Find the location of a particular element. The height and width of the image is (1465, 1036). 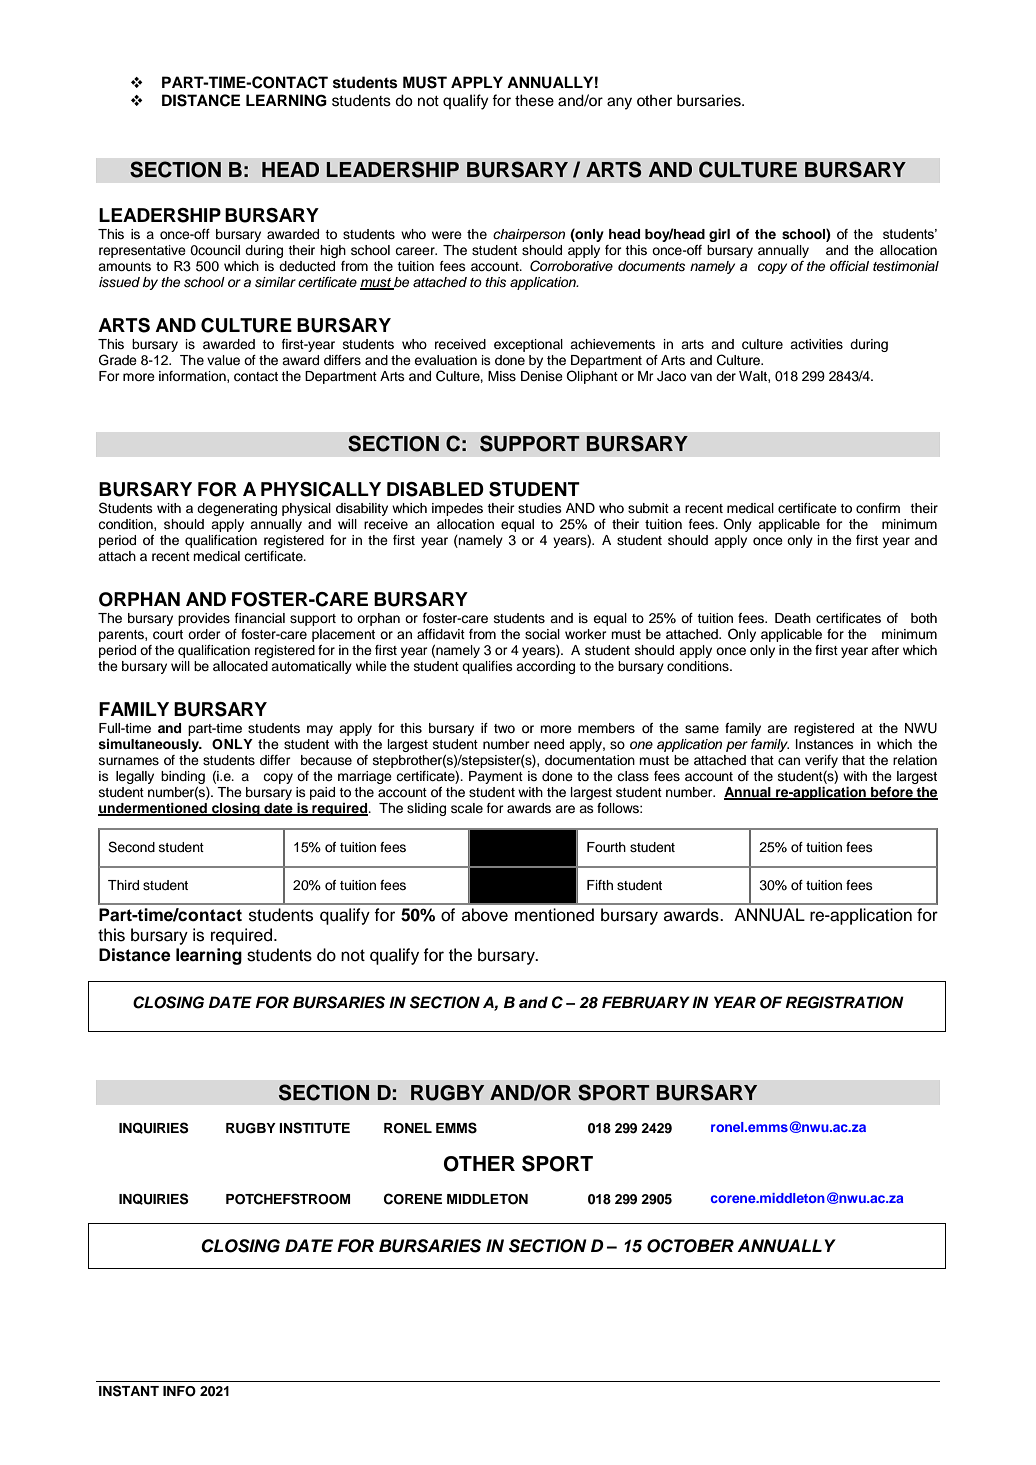

above is located at coordinates (485, 915).
